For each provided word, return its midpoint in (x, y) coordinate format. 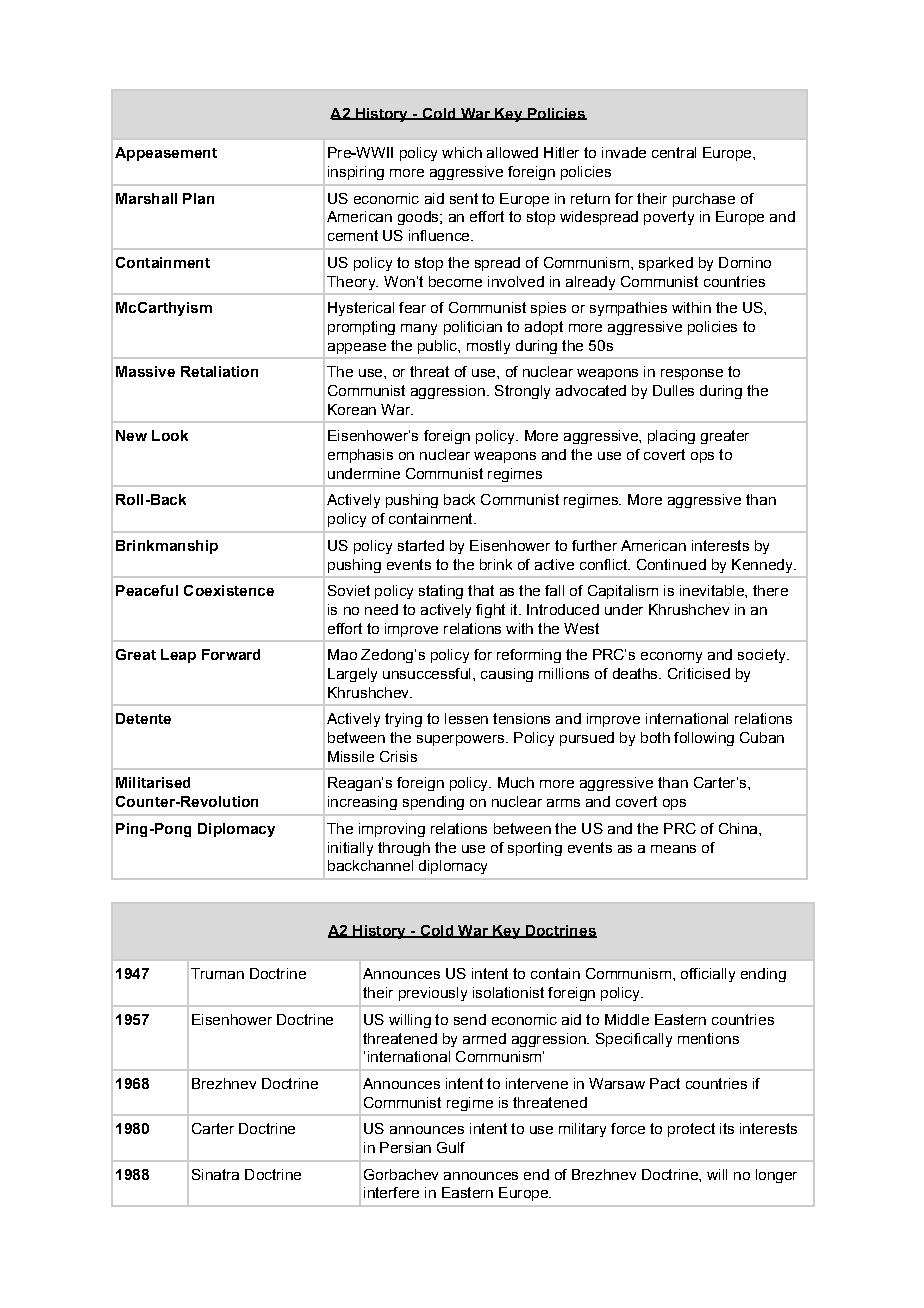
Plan (198, 198)
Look (170, 435)
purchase (704, 200)
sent (464, 198)
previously (433, 994)
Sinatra (215, 1174)
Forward (231, 654)
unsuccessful (426, 673)
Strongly (522, 392)
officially (708, 975)
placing (671, 437)
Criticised (699, 673)
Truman (217, 973)
